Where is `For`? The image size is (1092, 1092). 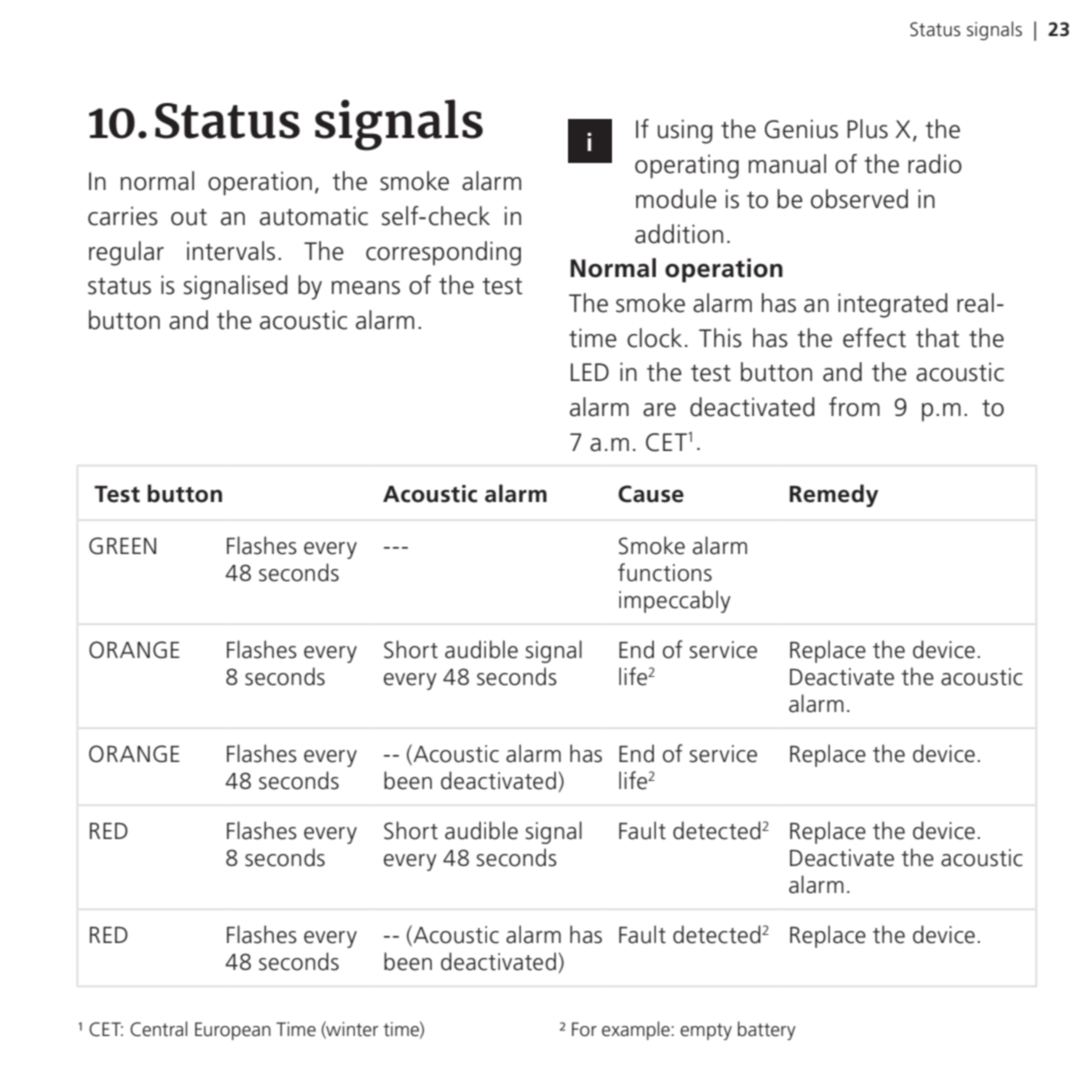 For is located at coordinates (584, 1029).
